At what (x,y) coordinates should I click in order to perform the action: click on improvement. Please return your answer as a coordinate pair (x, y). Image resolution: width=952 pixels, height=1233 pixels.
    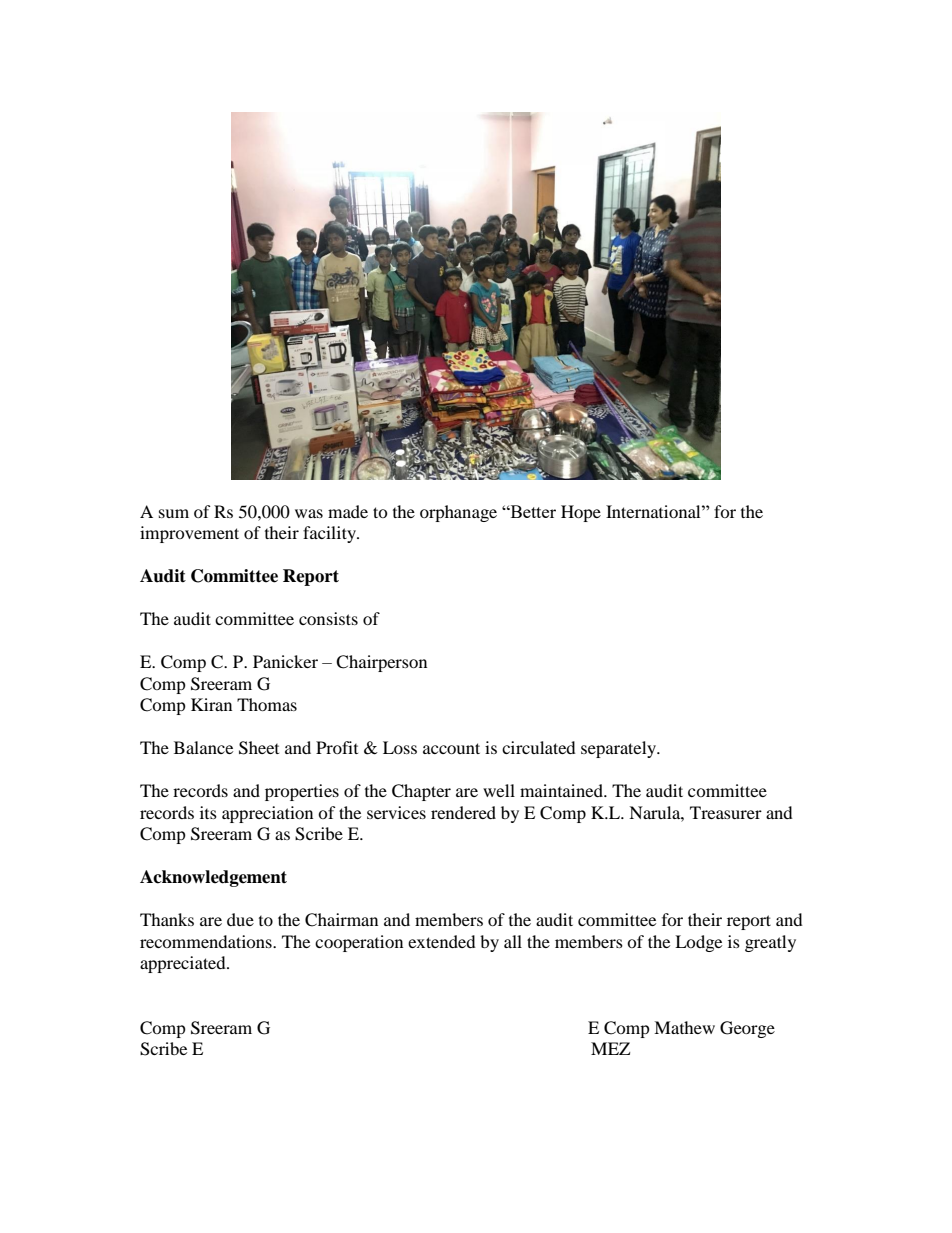
    Looking at the image, I should click on (189, 534).
